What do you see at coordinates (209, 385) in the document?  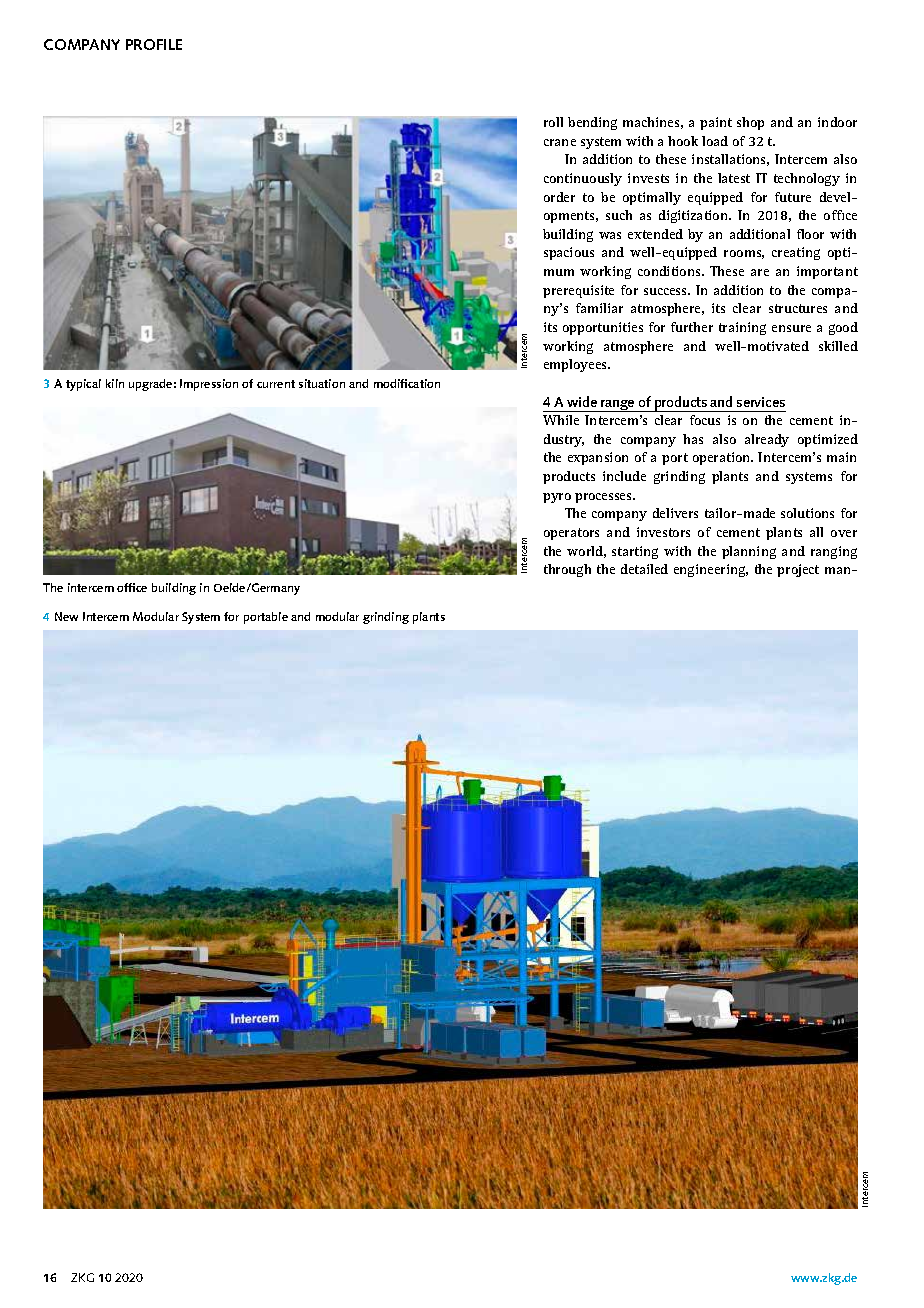 I see `Impression` at bounding box center [209, 385].
